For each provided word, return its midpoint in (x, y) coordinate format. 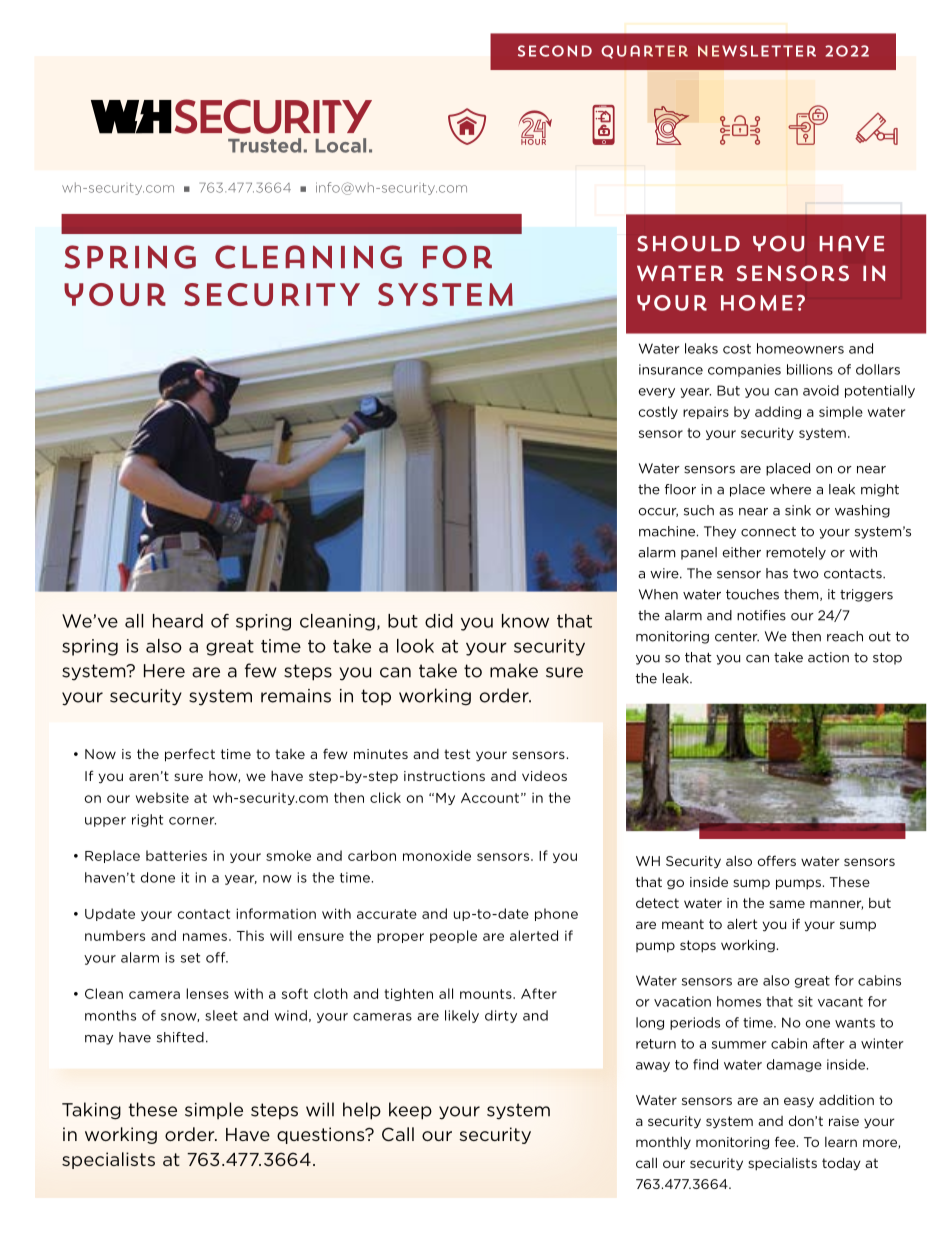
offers (776, 860)
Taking (91, 1111)
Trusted (264, 145)
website (162, 797)
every (657, 393)
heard (178, 621)
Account (490, 798)
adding (778, 412)
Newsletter (757, 51)
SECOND (555, 51)
